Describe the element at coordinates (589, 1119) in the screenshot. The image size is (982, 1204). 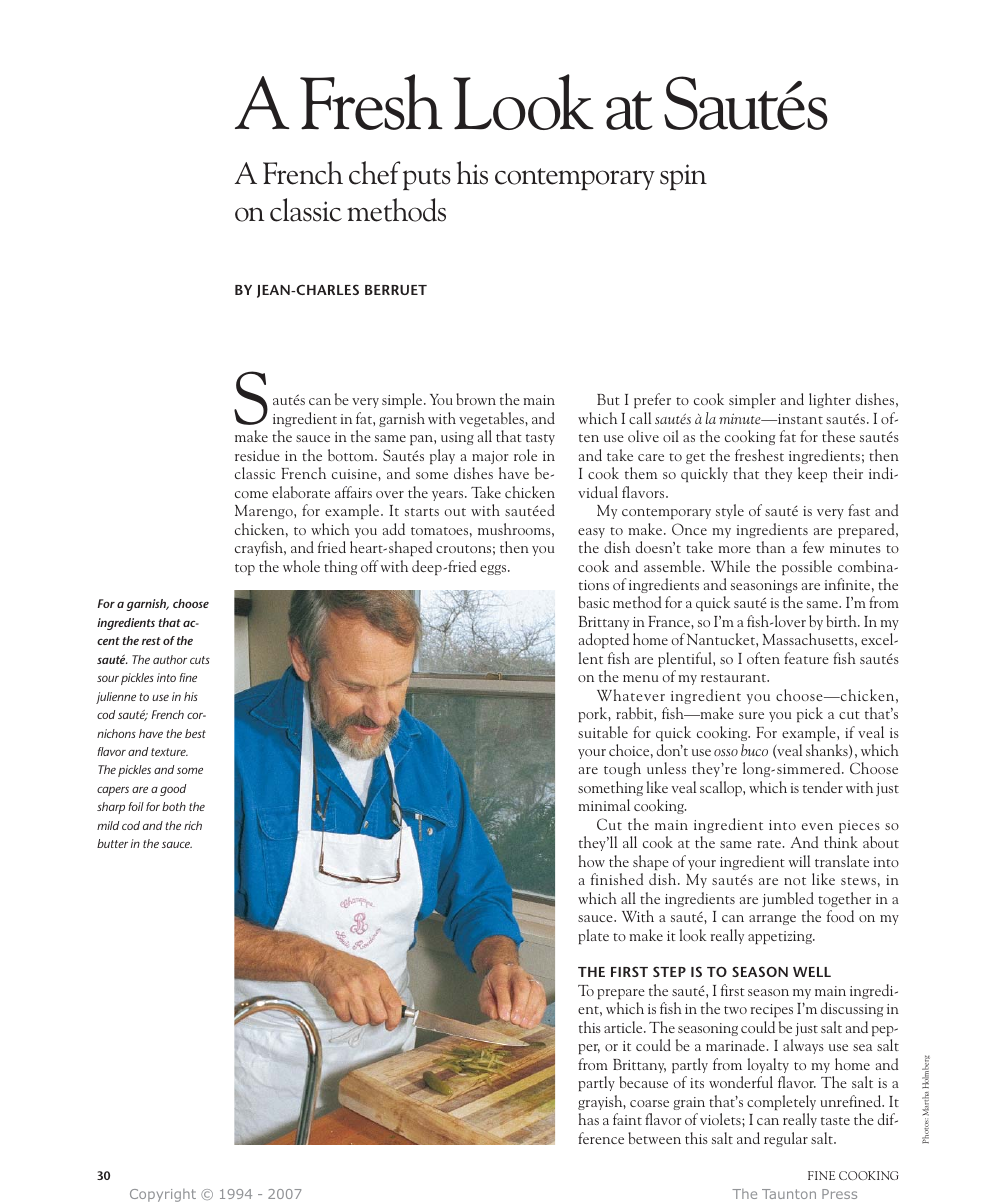
I see `has` at that location.
